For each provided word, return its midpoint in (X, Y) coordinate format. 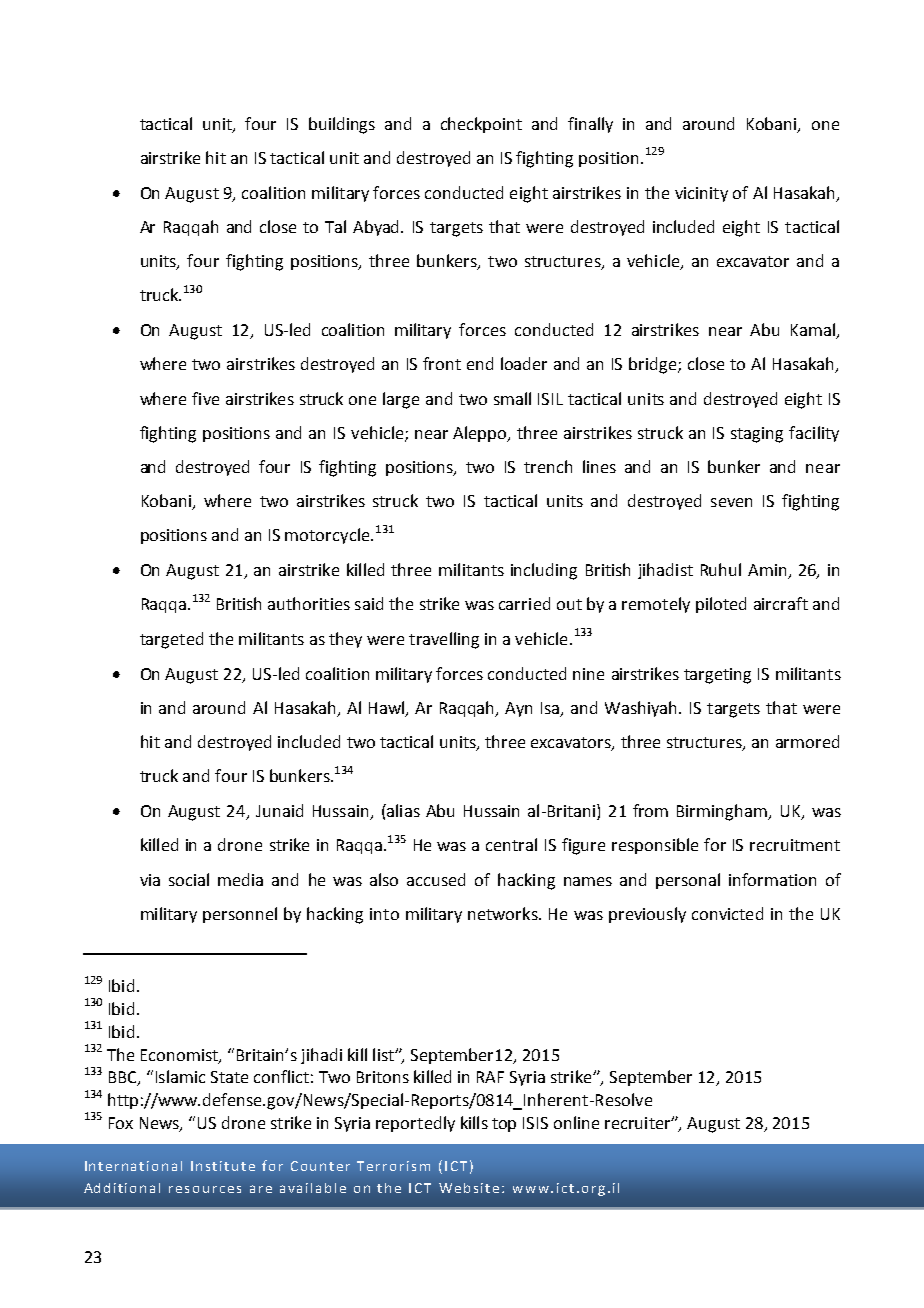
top (504, 1125)
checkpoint (481, 125)
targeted (171, 640)
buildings (342, 125)
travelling (444, 640)
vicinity (701, 194)
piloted (721, 605)
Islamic (180, 1076)
